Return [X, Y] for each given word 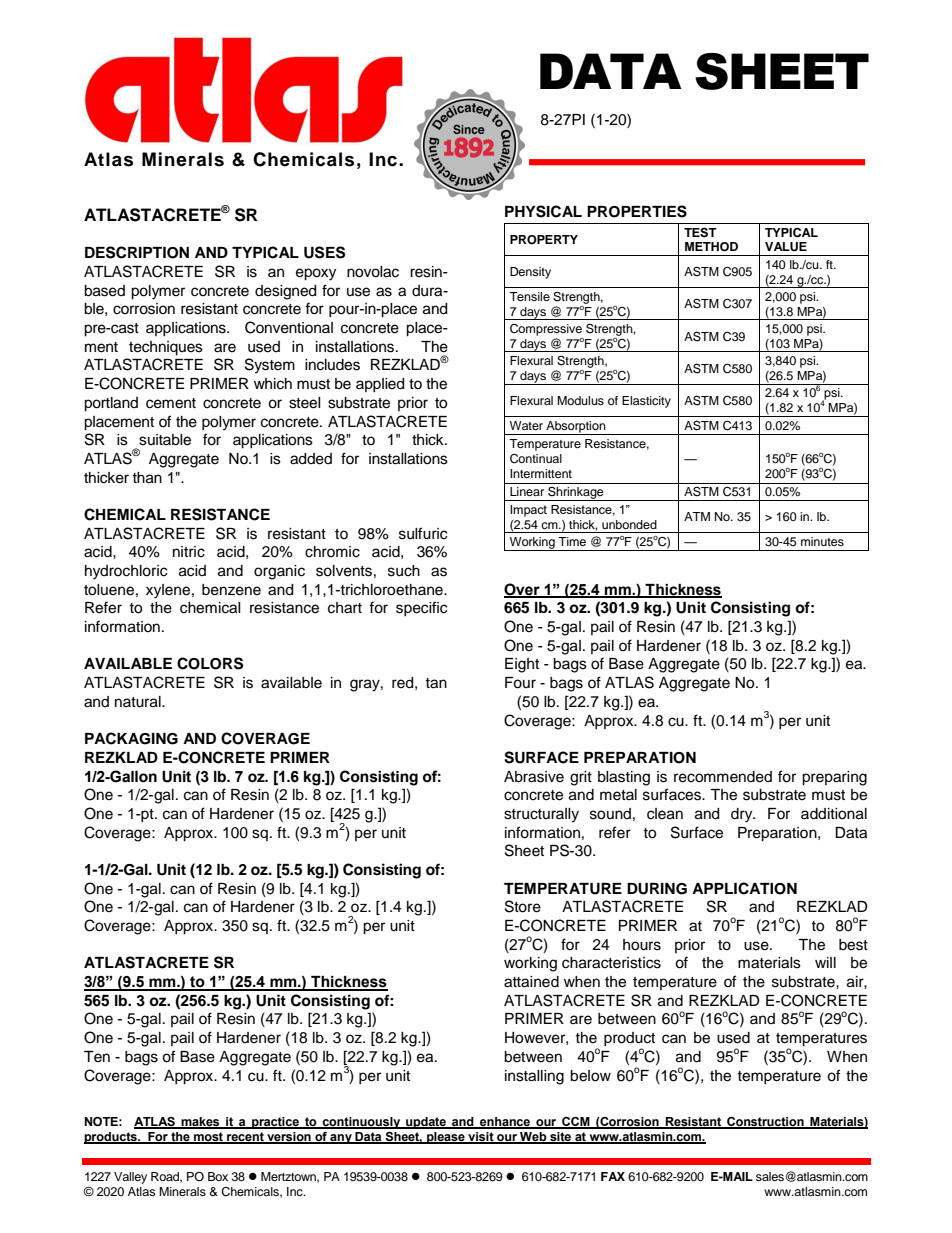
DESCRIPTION [137, 252]
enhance [505, 1123]
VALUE [786, 247]
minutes [822, 541]
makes [200, 1123]
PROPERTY [544, 240]
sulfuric [423, 533]
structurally [541, 815]
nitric [189, 552]
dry [743, 815]
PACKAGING [131, 738]
